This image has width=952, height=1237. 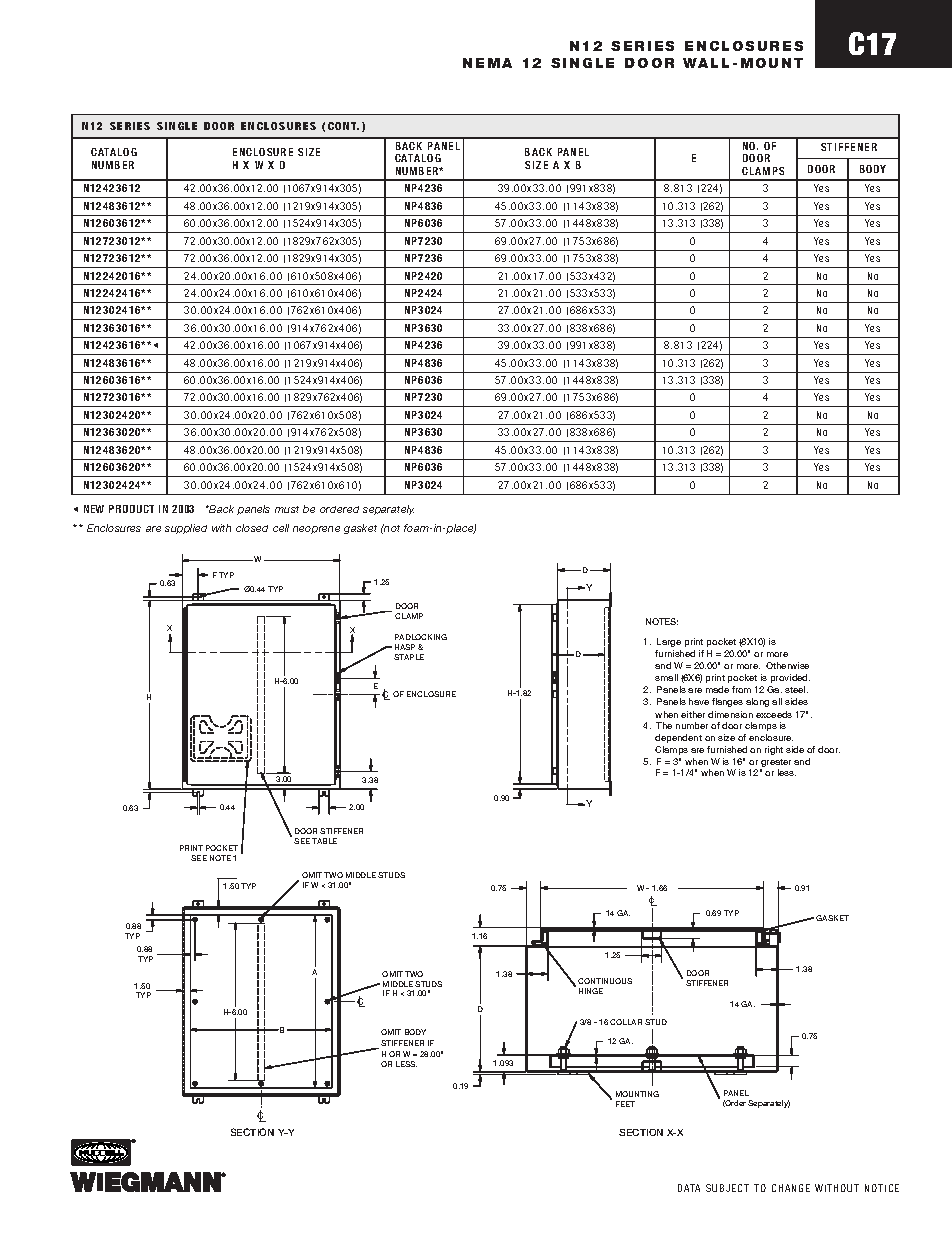 What do you see at coordinates (666, 677) in the image?
I see `small` at bounding box center [666, 677].
